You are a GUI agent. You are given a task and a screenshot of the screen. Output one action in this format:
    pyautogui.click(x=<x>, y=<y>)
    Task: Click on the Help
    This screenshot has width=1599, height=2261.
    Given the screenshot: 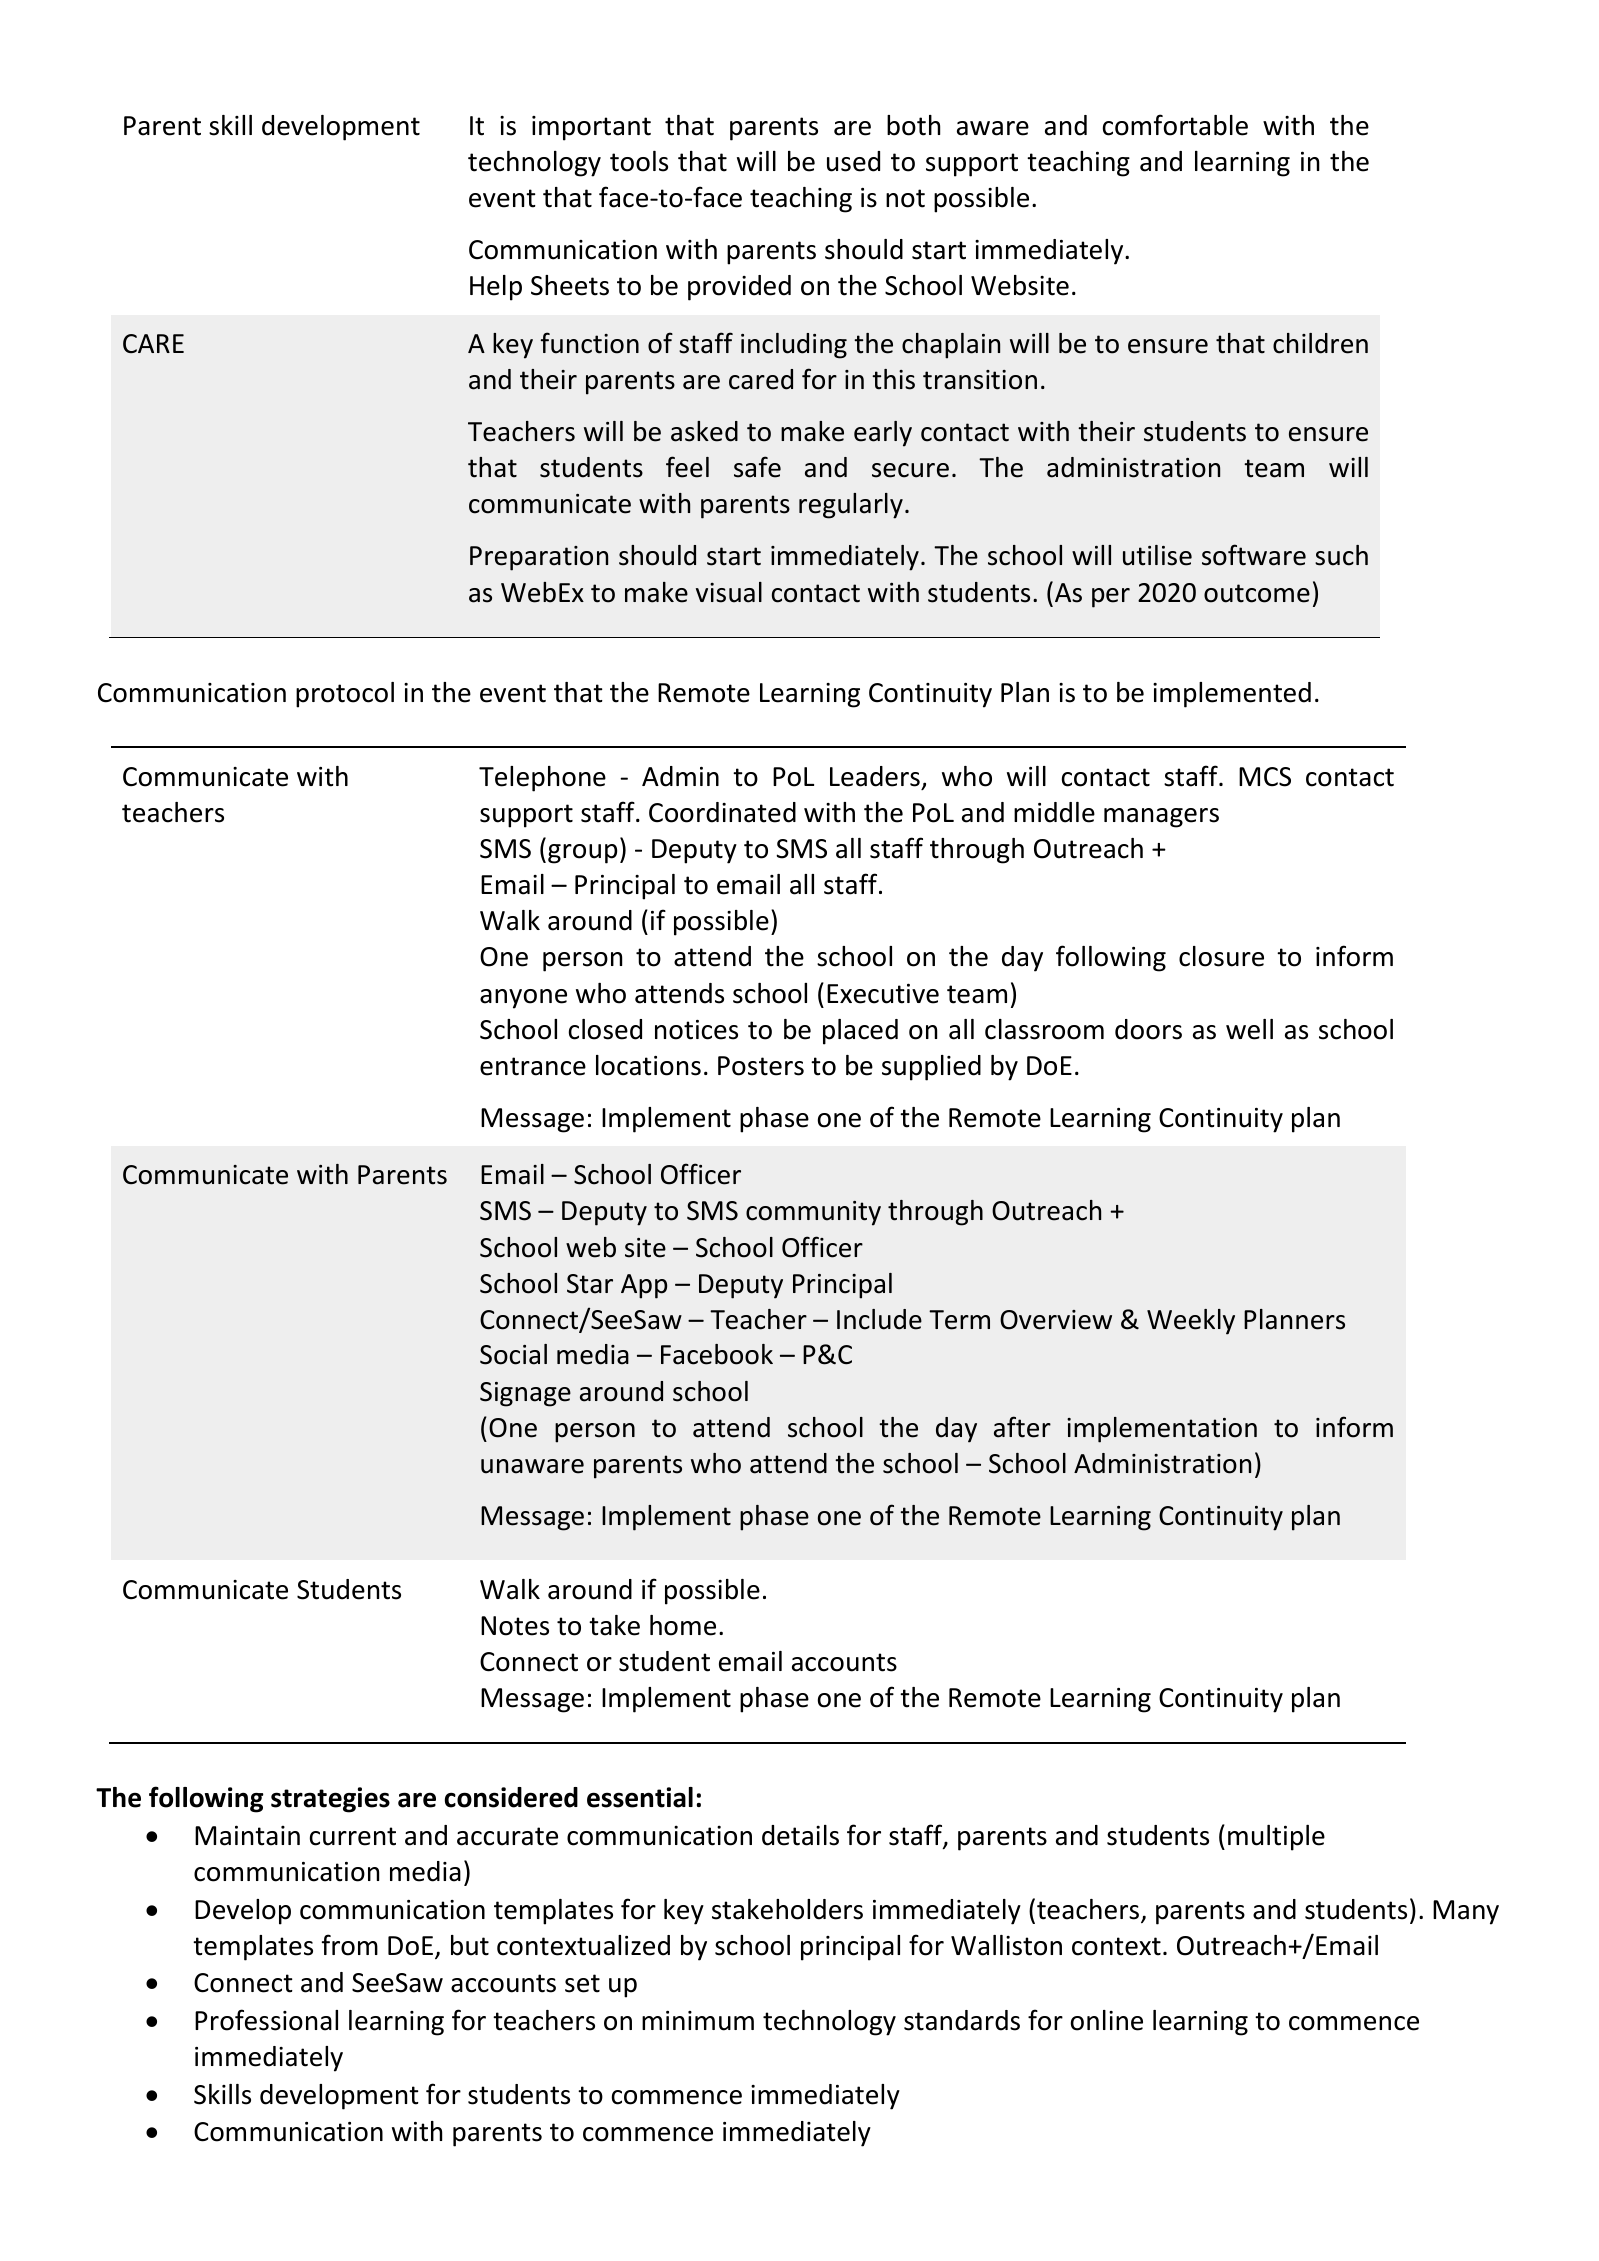 What is the action you would take?
    pyautogui.click(x=496, y=288)
